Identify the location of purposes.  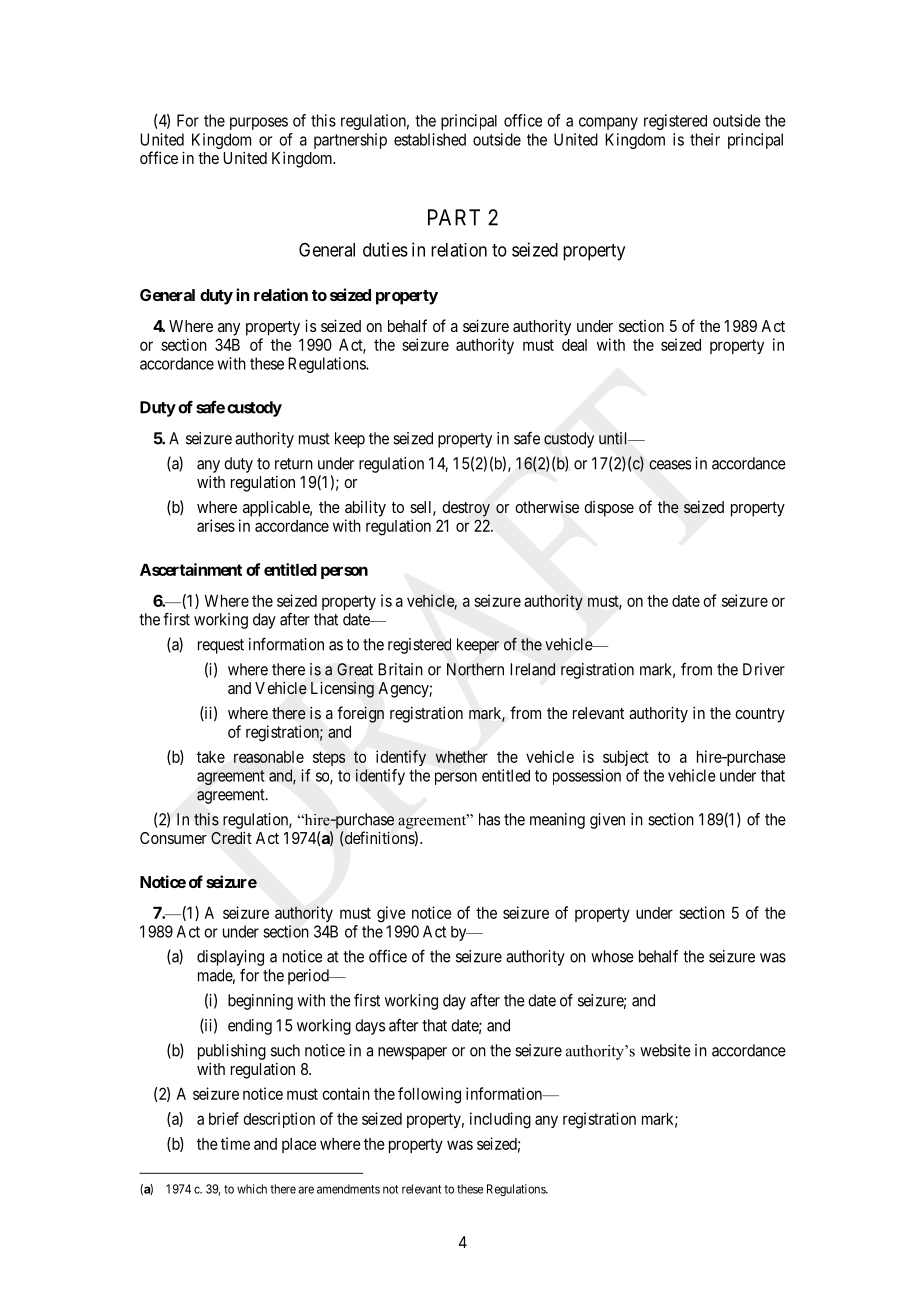
(259, 123).
